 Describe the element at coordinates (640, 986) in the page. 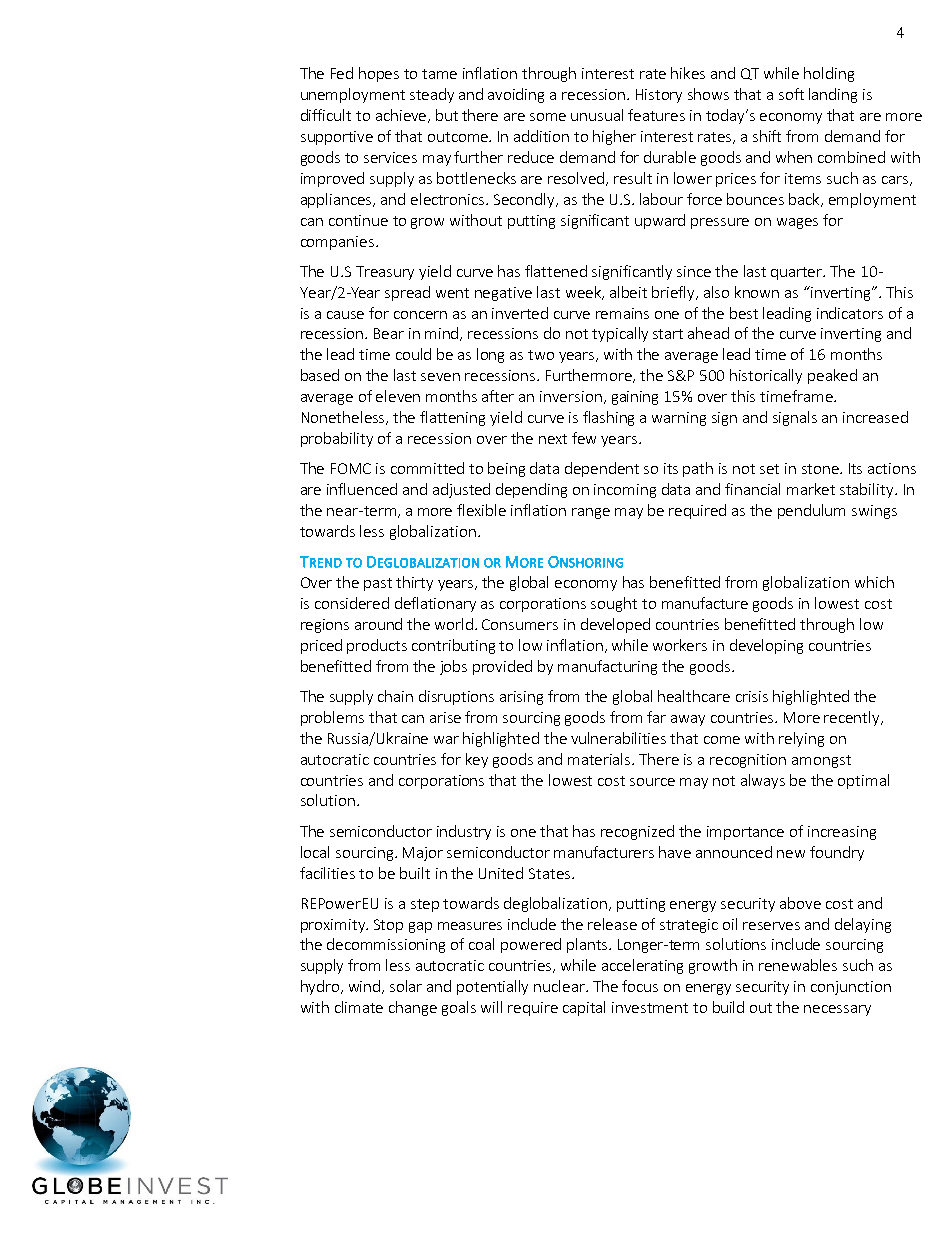

I see `focus` at that location.
